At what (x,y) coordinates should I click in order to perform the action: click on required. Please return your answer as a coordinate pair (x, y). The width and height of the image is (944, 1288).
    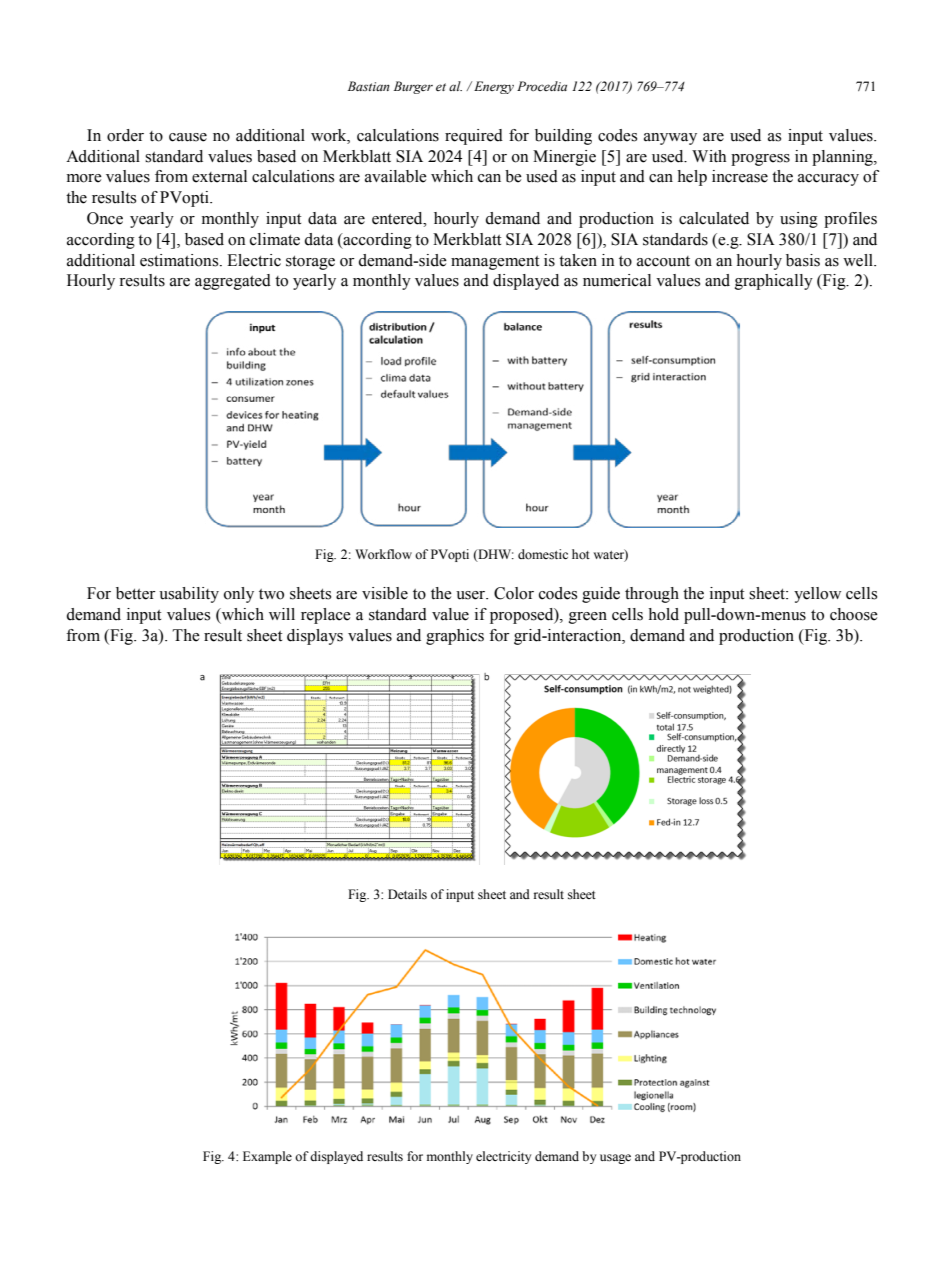
    Looking at the image, I should click on (474, 137).
